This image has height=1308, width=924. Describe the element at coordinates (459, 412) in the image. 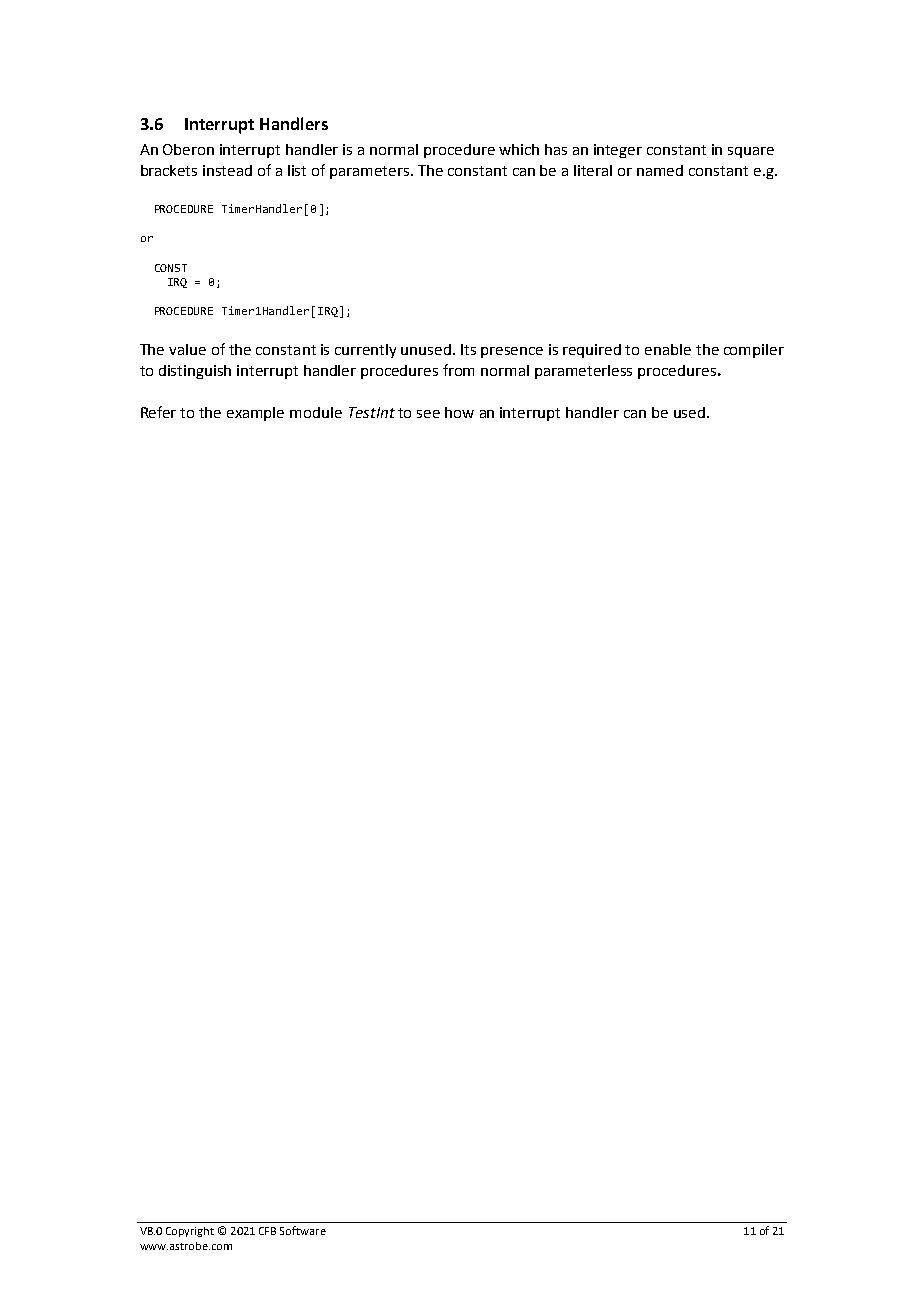

I see `how` at that location.
